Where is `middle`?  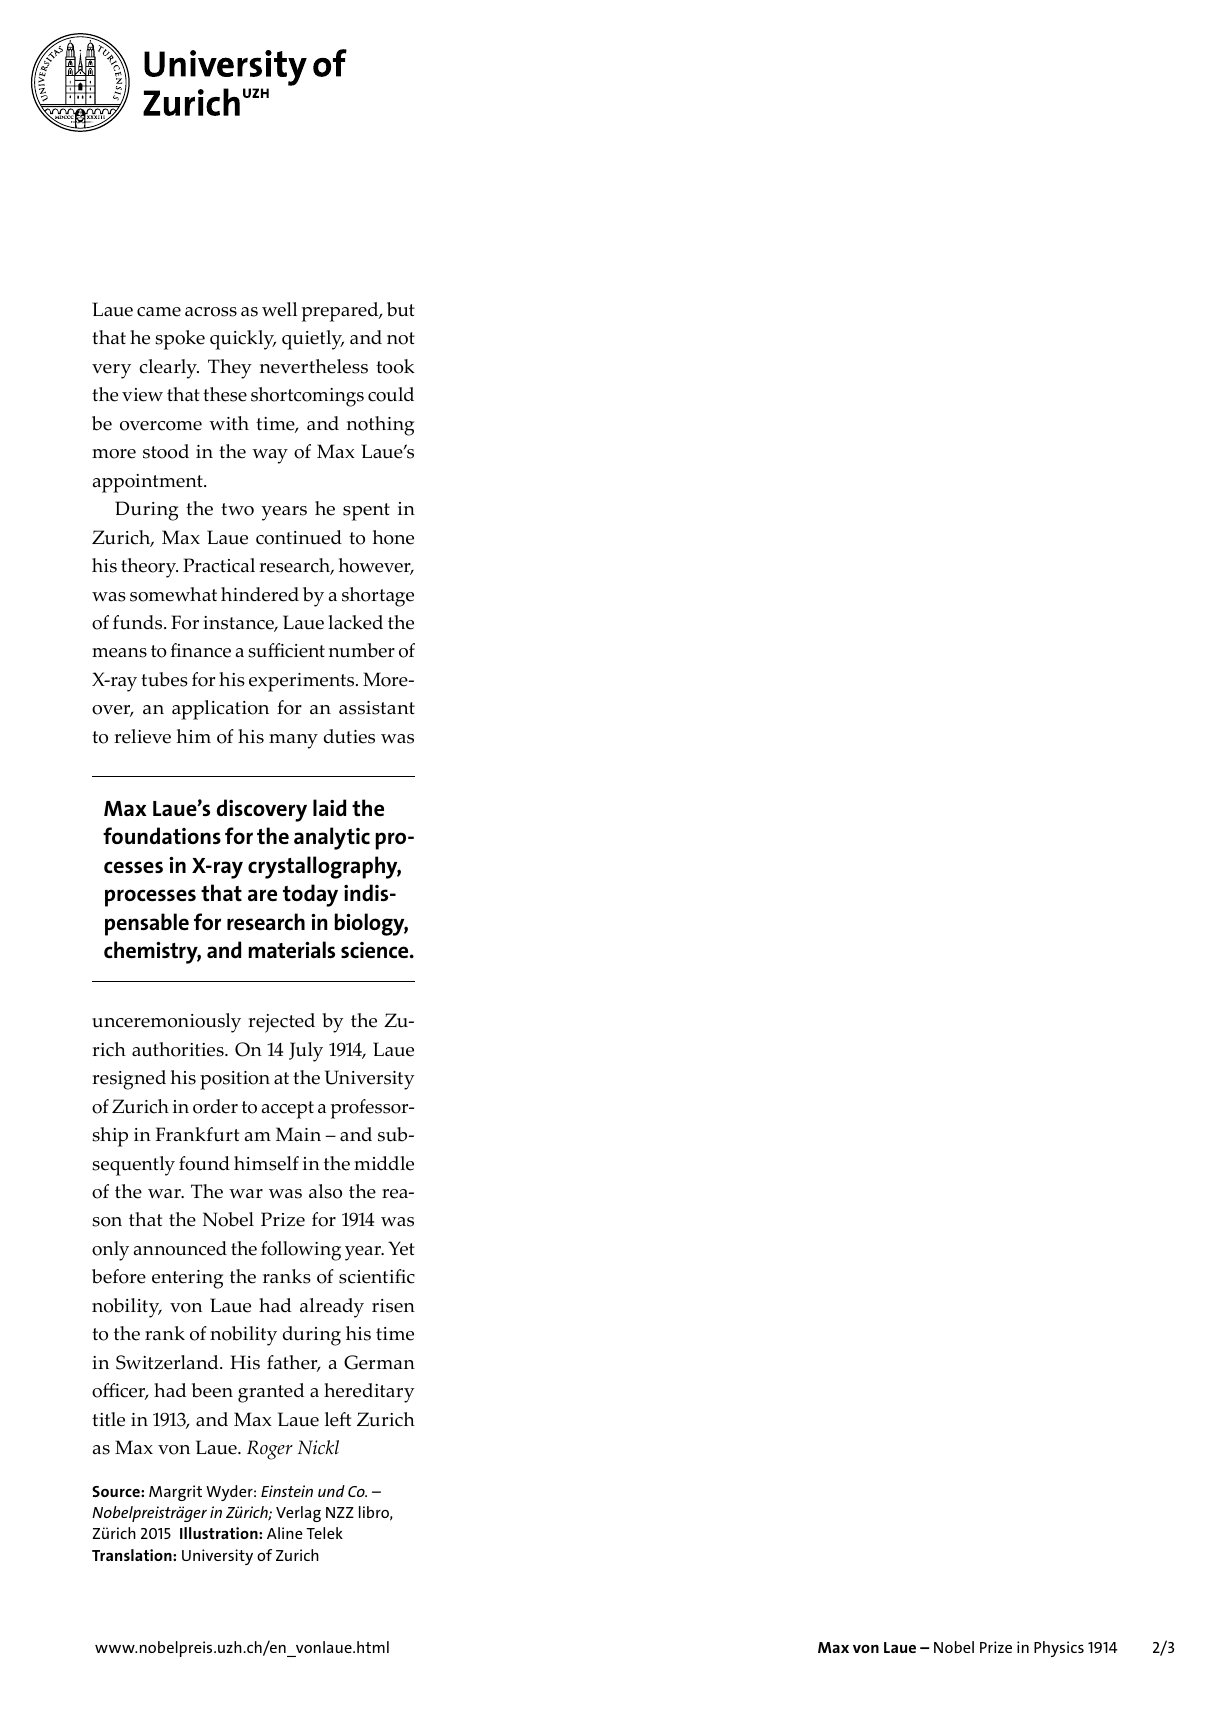
middle is located at coordinates (384, 1163).
